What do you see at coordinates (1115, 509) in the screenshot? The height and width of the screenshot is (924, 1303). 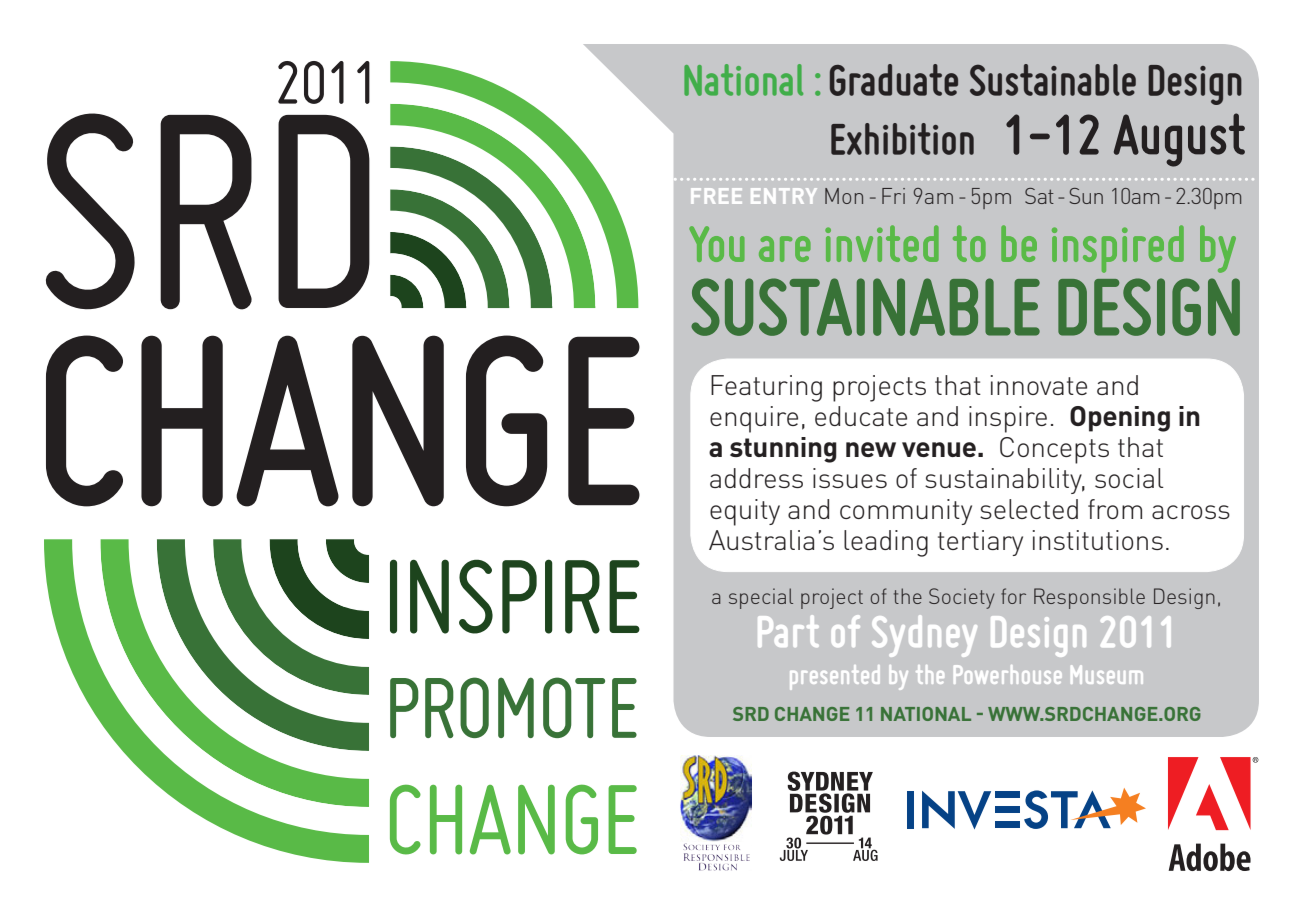 I see `from` at bounding box center [1115, 509].
